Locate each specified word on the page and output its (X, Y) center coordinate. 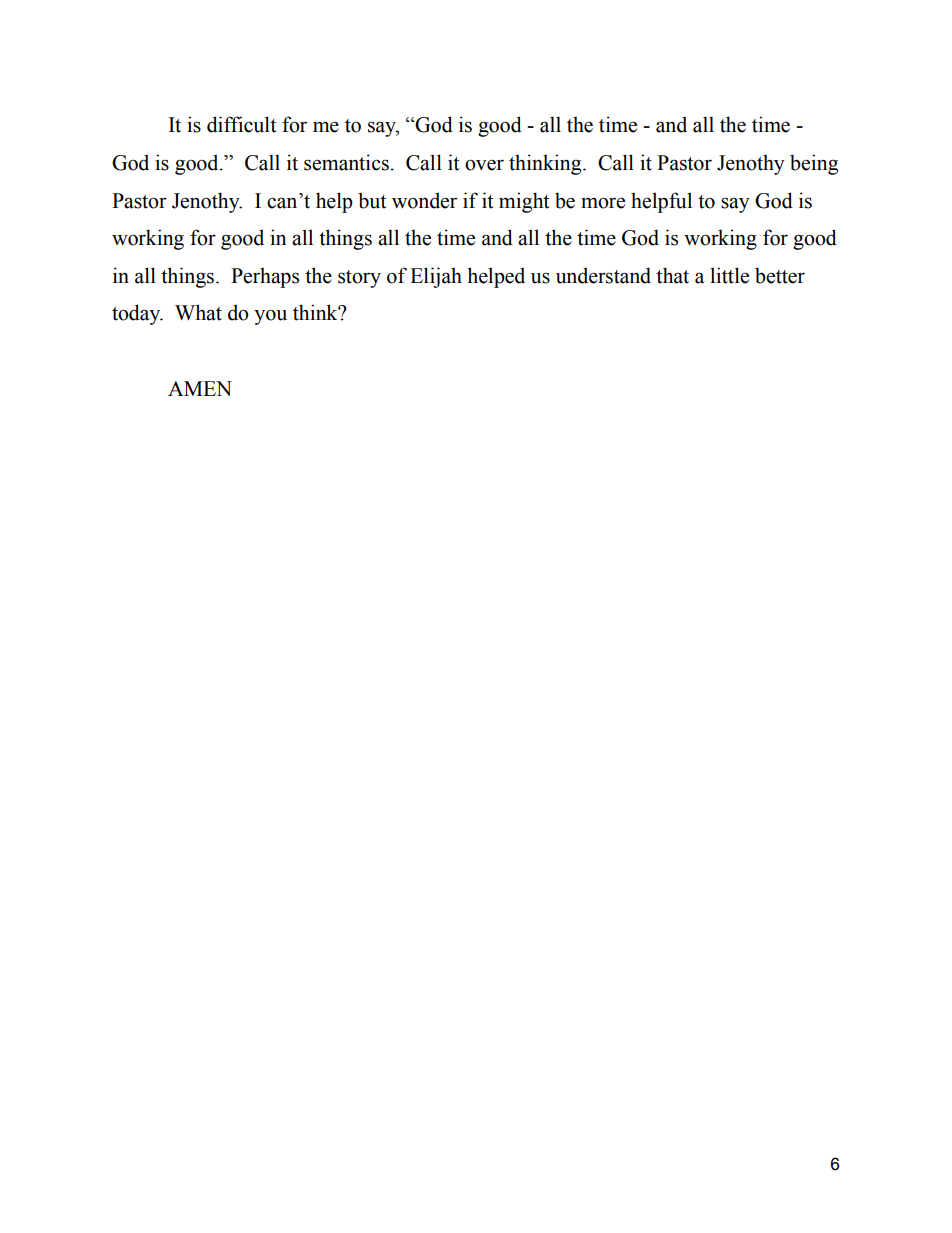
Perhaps (265, 277)
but (372, 200)
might (524, 202)
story (359, 279)
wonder (424, 200)
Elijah (436, 277)
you (270, 317)
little (729, 275)
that (672, 275)
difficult (241, 124)
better (780, 275)
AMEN (200, 388)
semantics (346, 162)
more (603, 203)
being (814, 164)
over (484, 165)
